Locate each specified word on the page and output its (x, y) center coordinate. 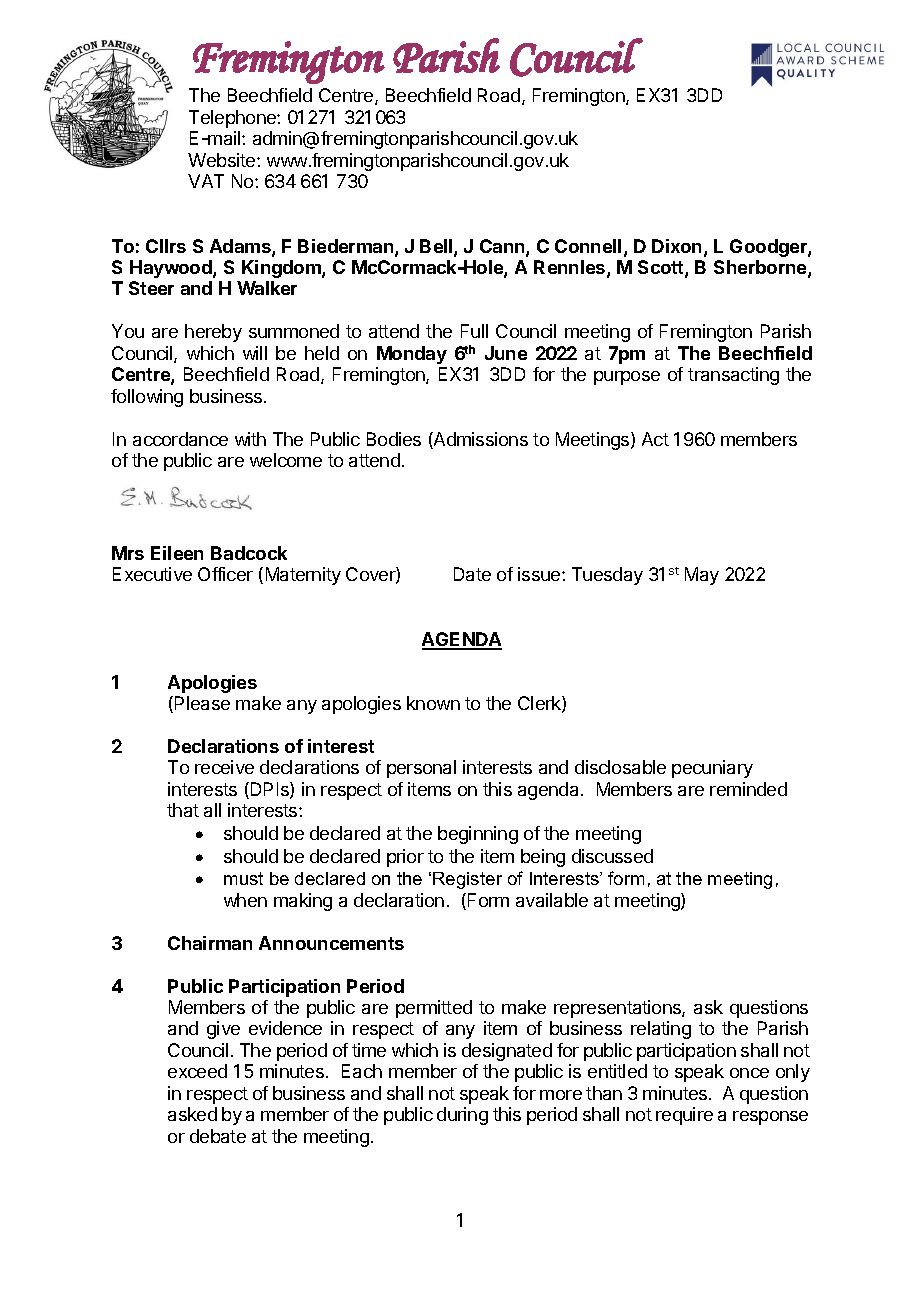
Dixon (676, 246)
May (702, 576)
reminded (748, 789)
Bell (437, 247)
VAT (206, 181)
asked (192, 1114)
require (684, 1116)
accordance (180, 439)
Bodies (394, 439)
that (183, 810)
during (462, 1116)
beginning (478, 835)
